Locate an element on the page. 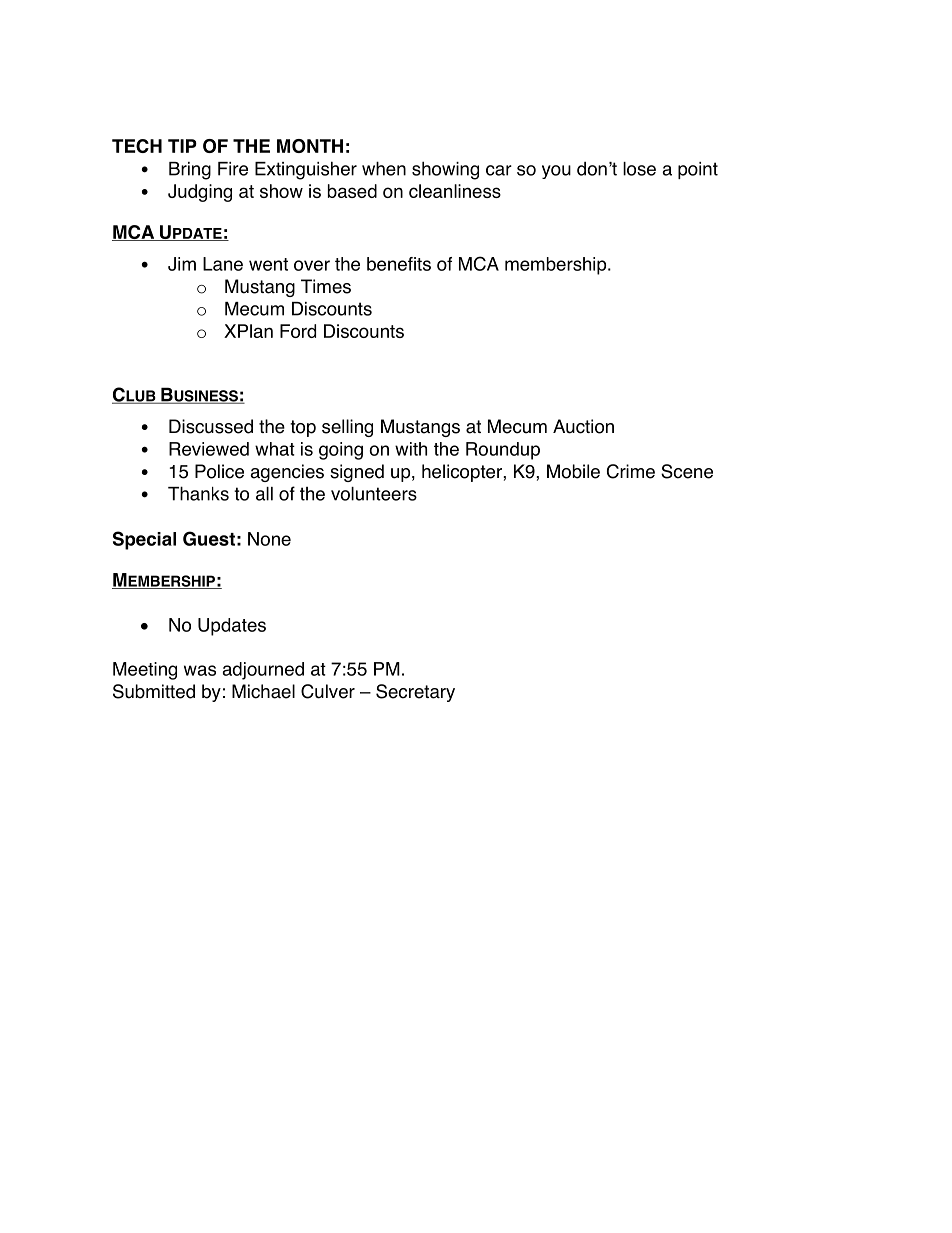 The image size is (952, 1233). was is located at coordinates (200, 670).
